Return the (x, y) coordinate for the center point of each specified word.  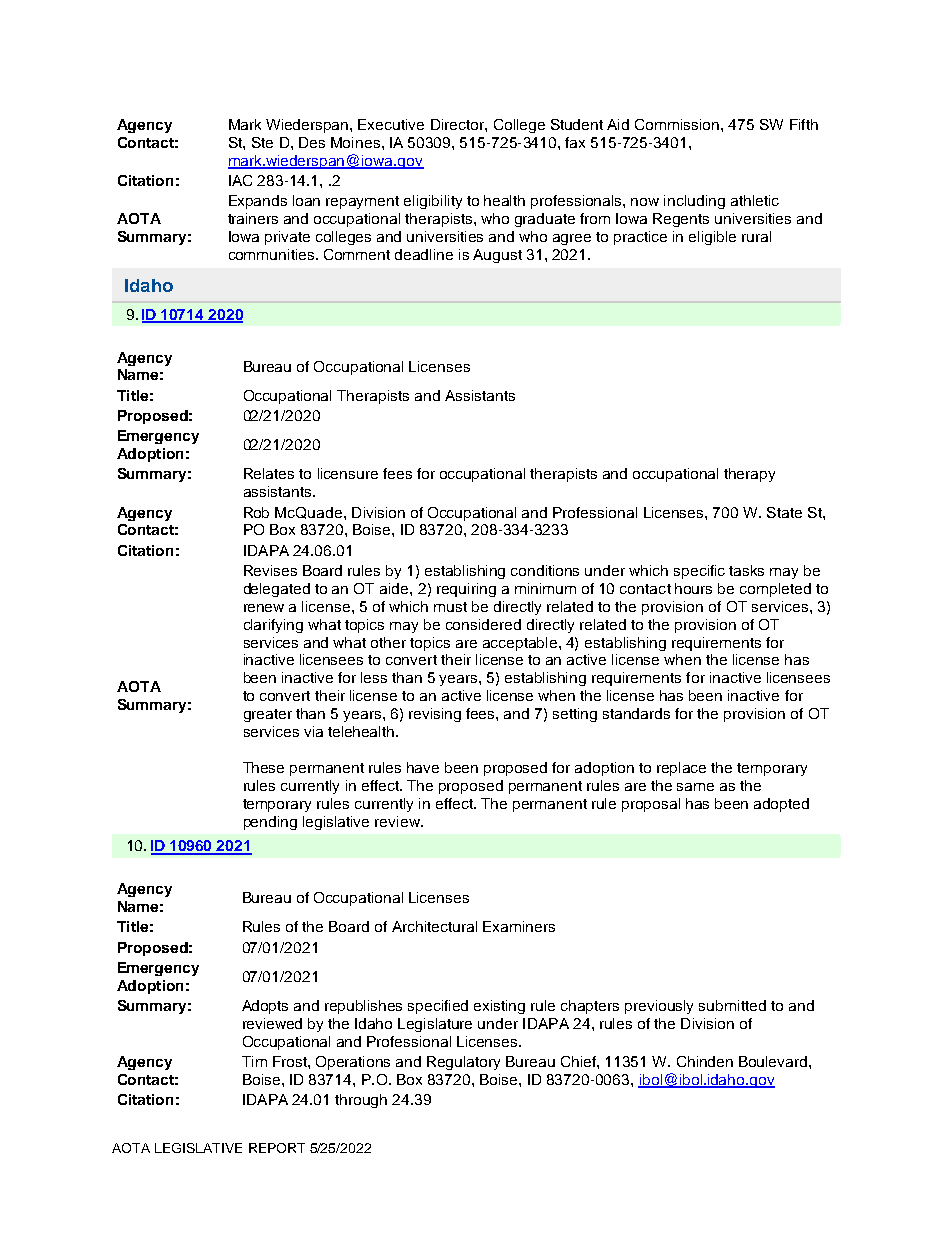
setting (575, 715)
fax (575, 142)
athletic (755, 200)
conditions (545, 570)
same (695, 787)
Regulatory (463, 1063)
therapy (749, 475)
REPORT (277, 1148)
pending (270, 823)
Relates (269, 473)
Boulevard (774, 1061)
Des (312, 142)
